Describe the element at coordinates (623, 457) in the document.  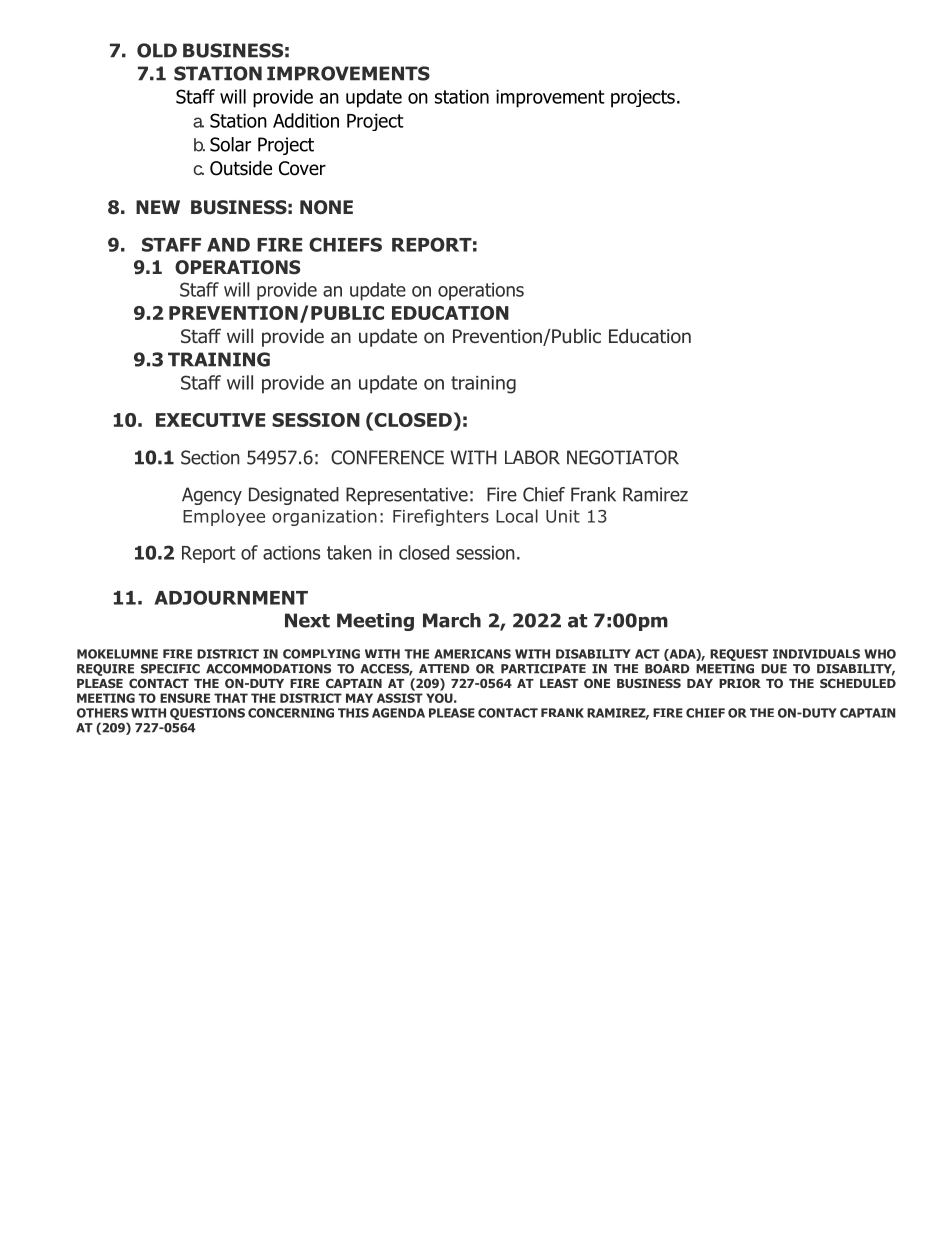
I see `NEGOTIATOR` at that location.
